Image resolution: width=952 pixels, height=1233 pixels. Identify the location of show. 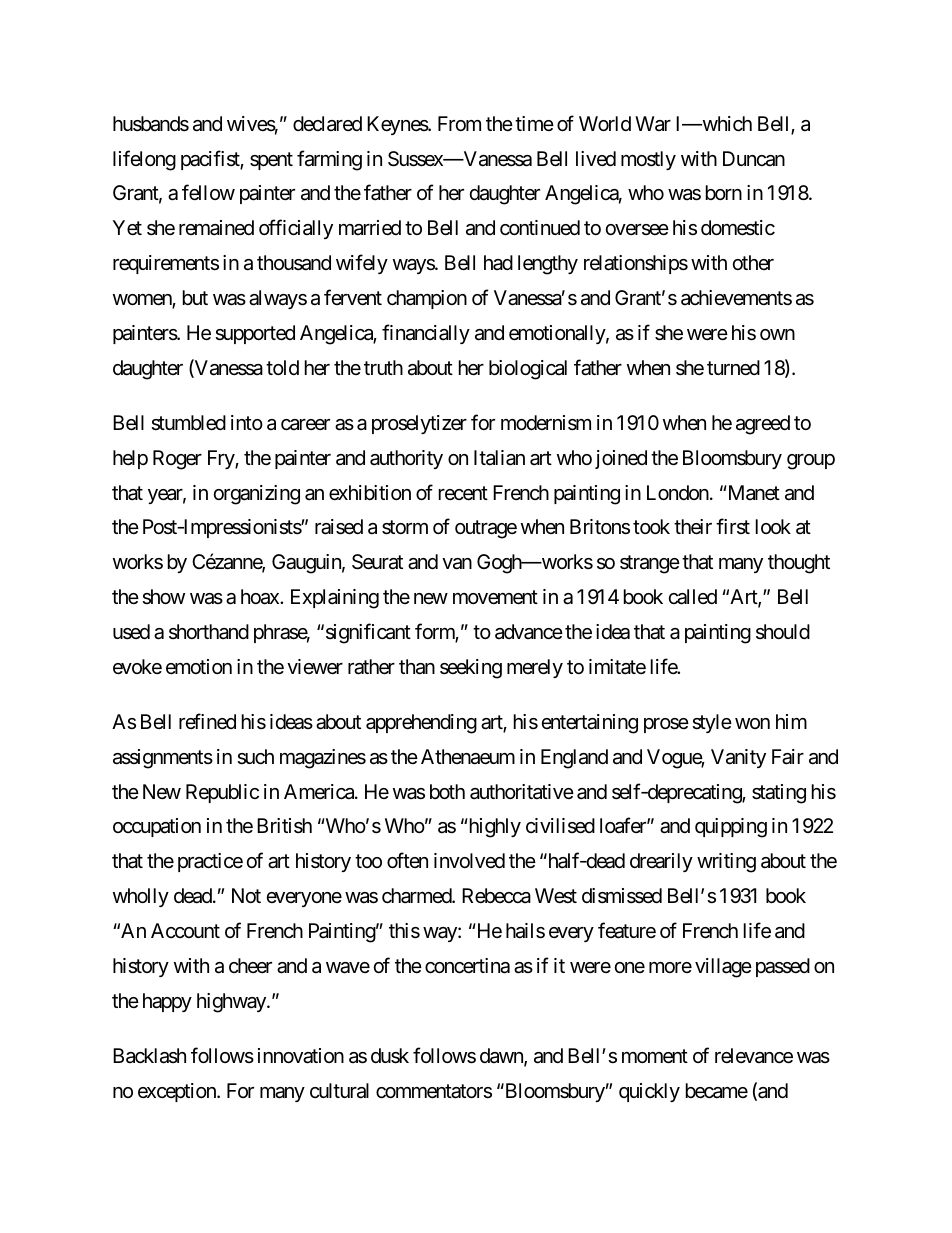
(163, 597).
